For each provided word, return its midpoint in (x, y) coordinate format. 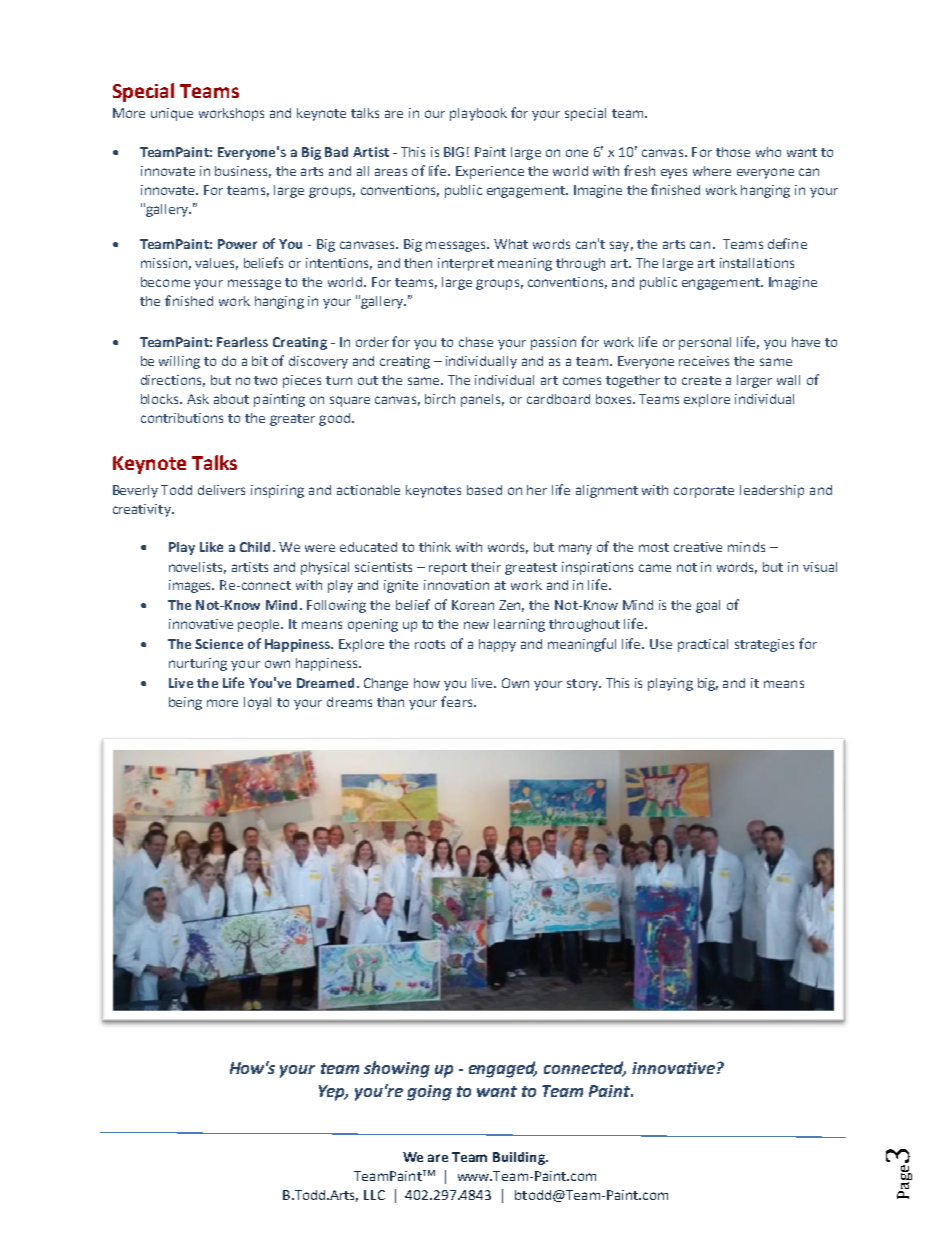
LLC (374, 1195)
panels (482, 400)
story (584, 685)
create (701, 380)
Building (520, 1158)
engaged (503, 1069)
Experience (490, 172)
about (231, 399)
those (733, 152)
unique (172, 114)
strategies (764, 645)
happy (497, 645)
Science (219, 644)
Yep (333, 1093)
